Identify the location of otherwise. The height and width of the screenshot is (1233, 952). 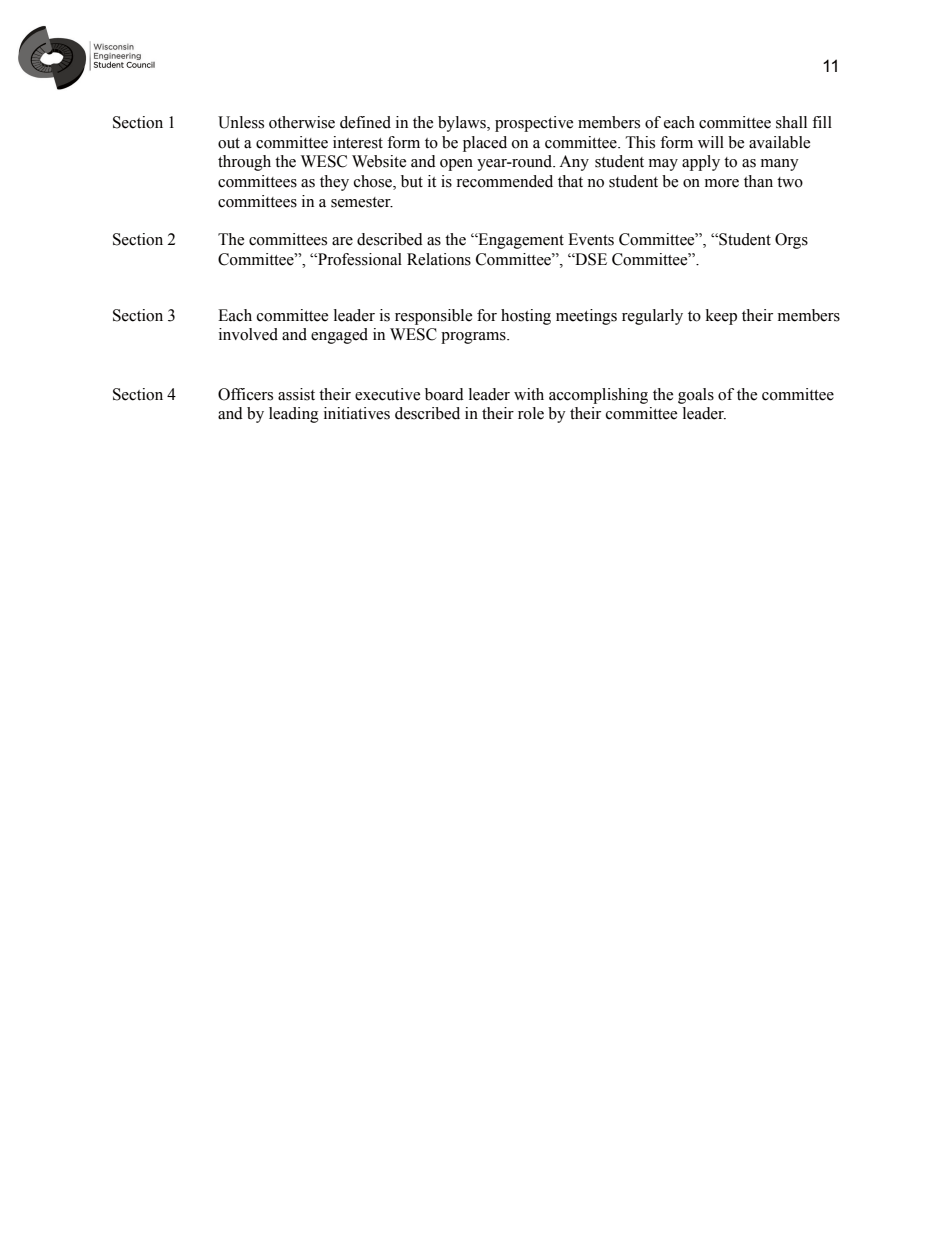
(302, 122).
